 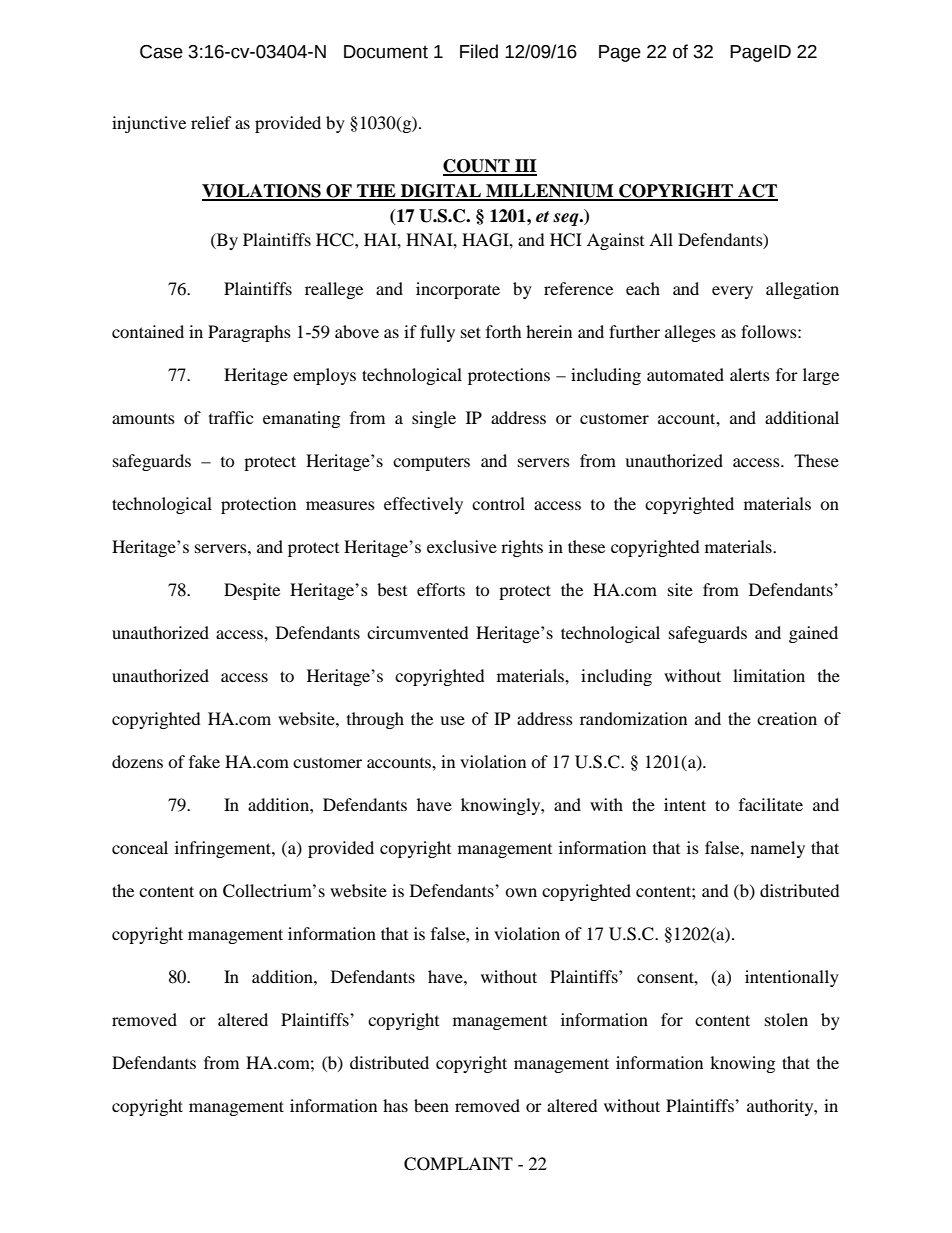 What do you see at coordinates (211, 122) in the screenshot?
I see `relief` at bounding box center [211, 122].
